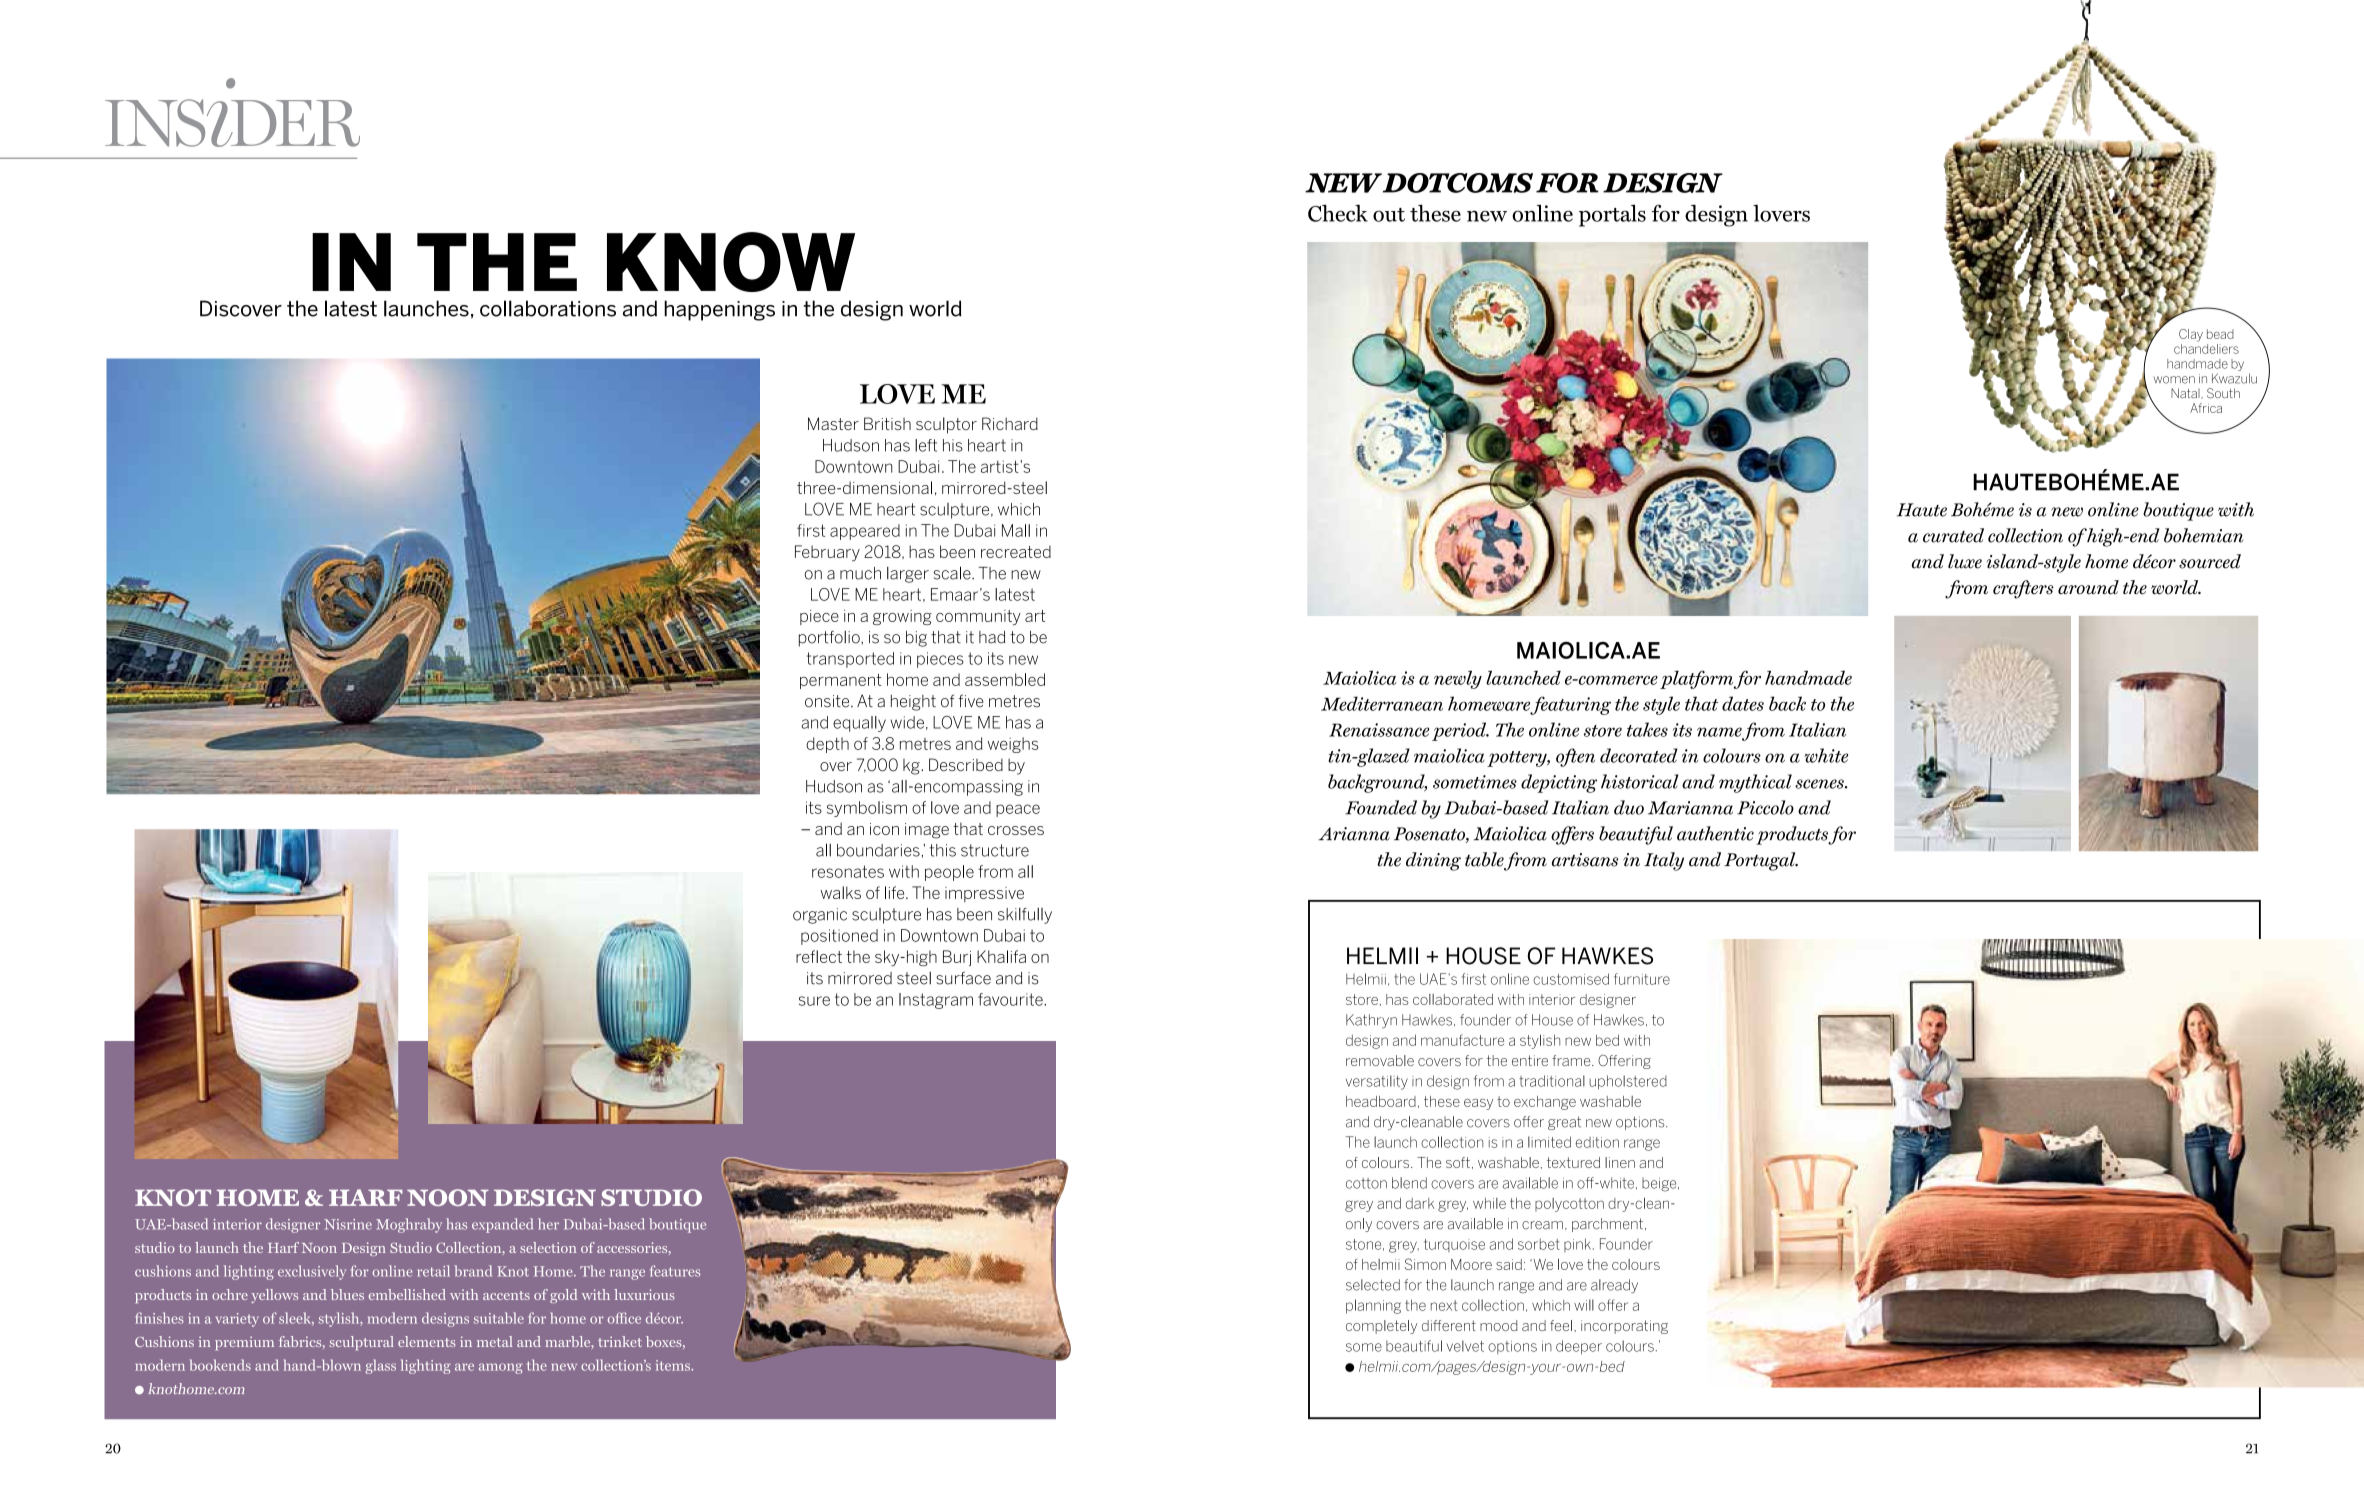 This image has height=1497, width=2364. I want to click on upholstered, so click(1628, 1082).
